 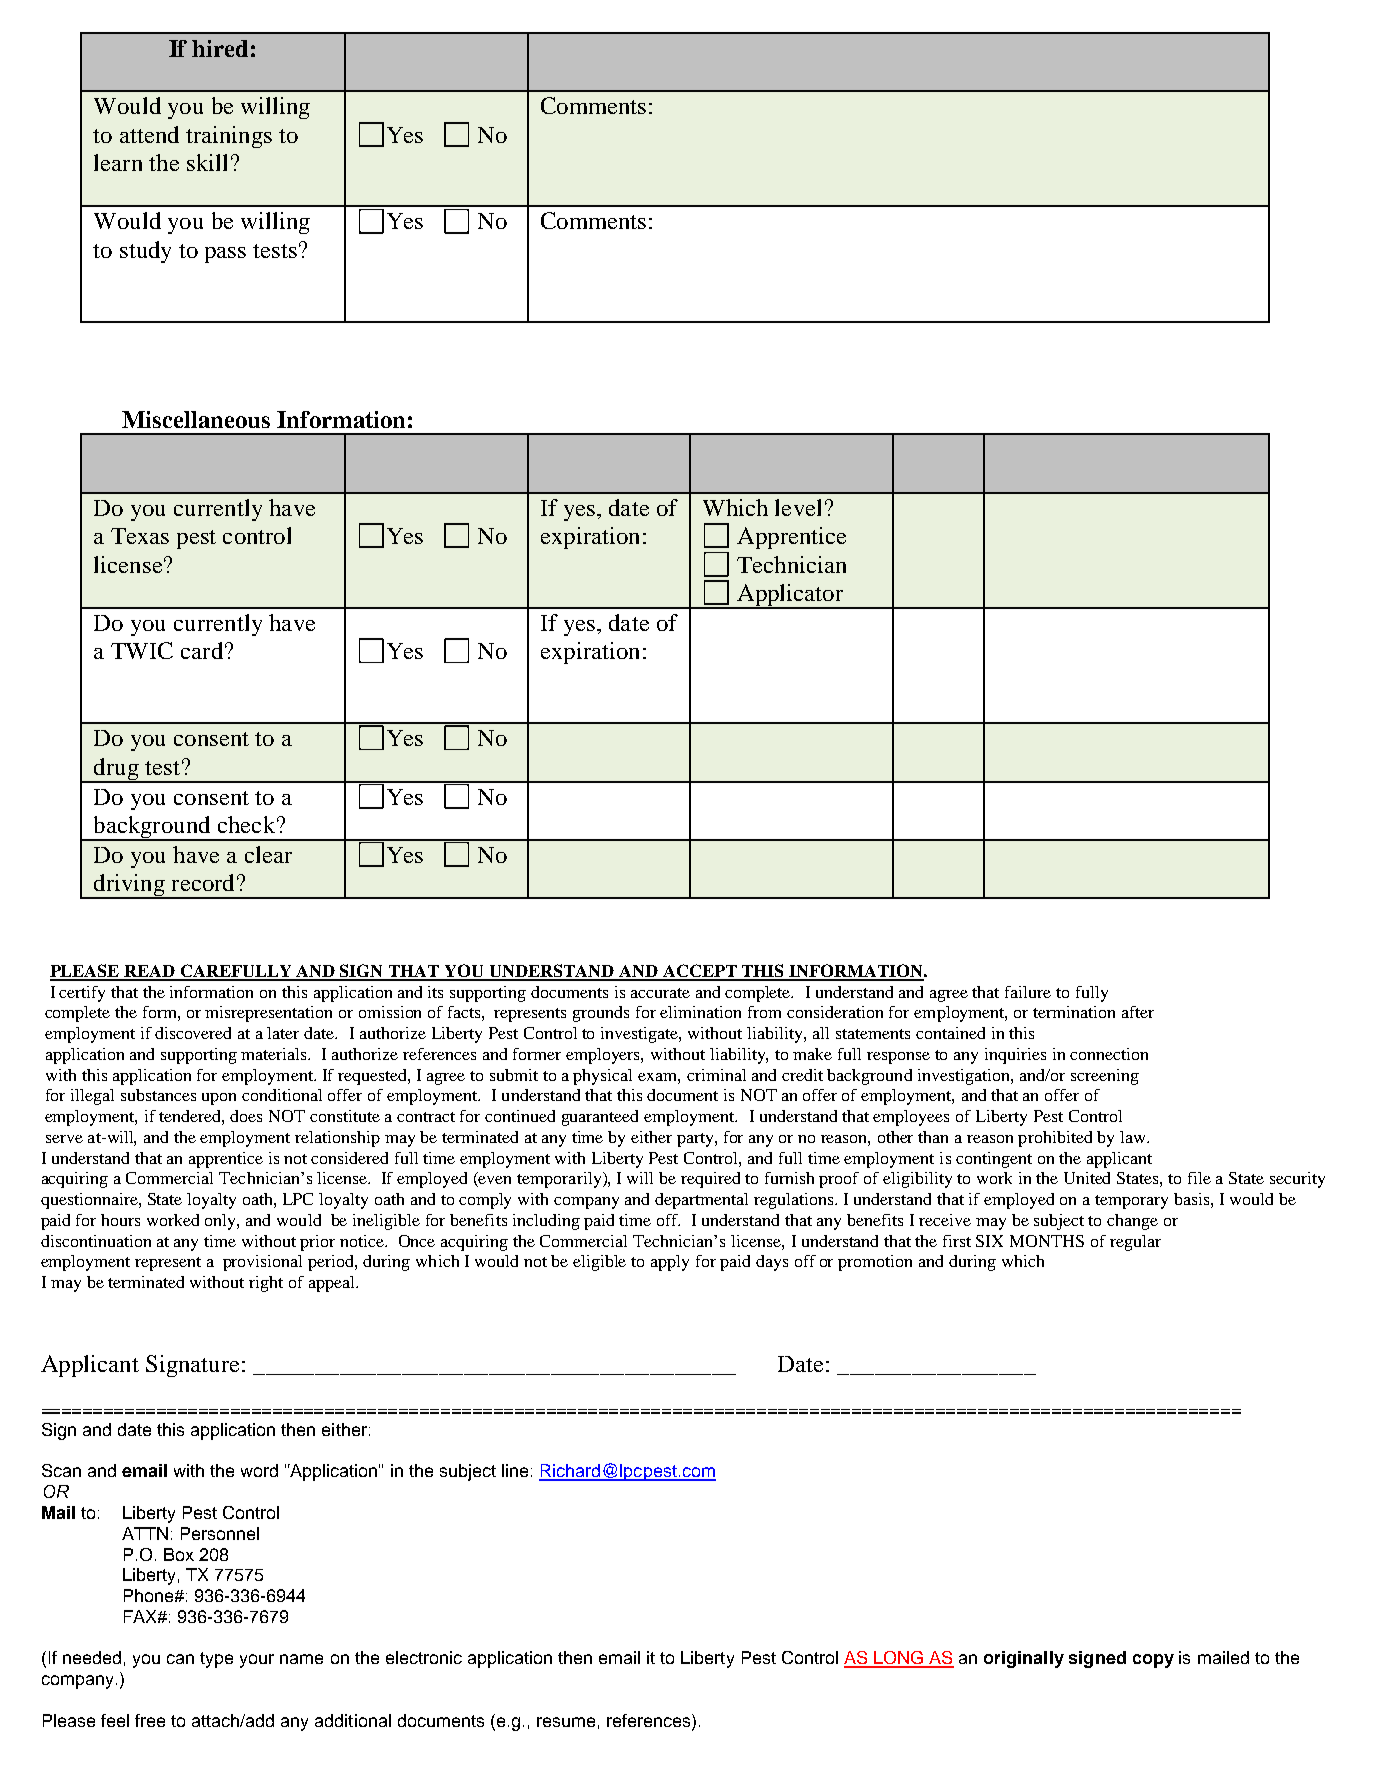 I want to click on type, so click(x=216, y=1660).
